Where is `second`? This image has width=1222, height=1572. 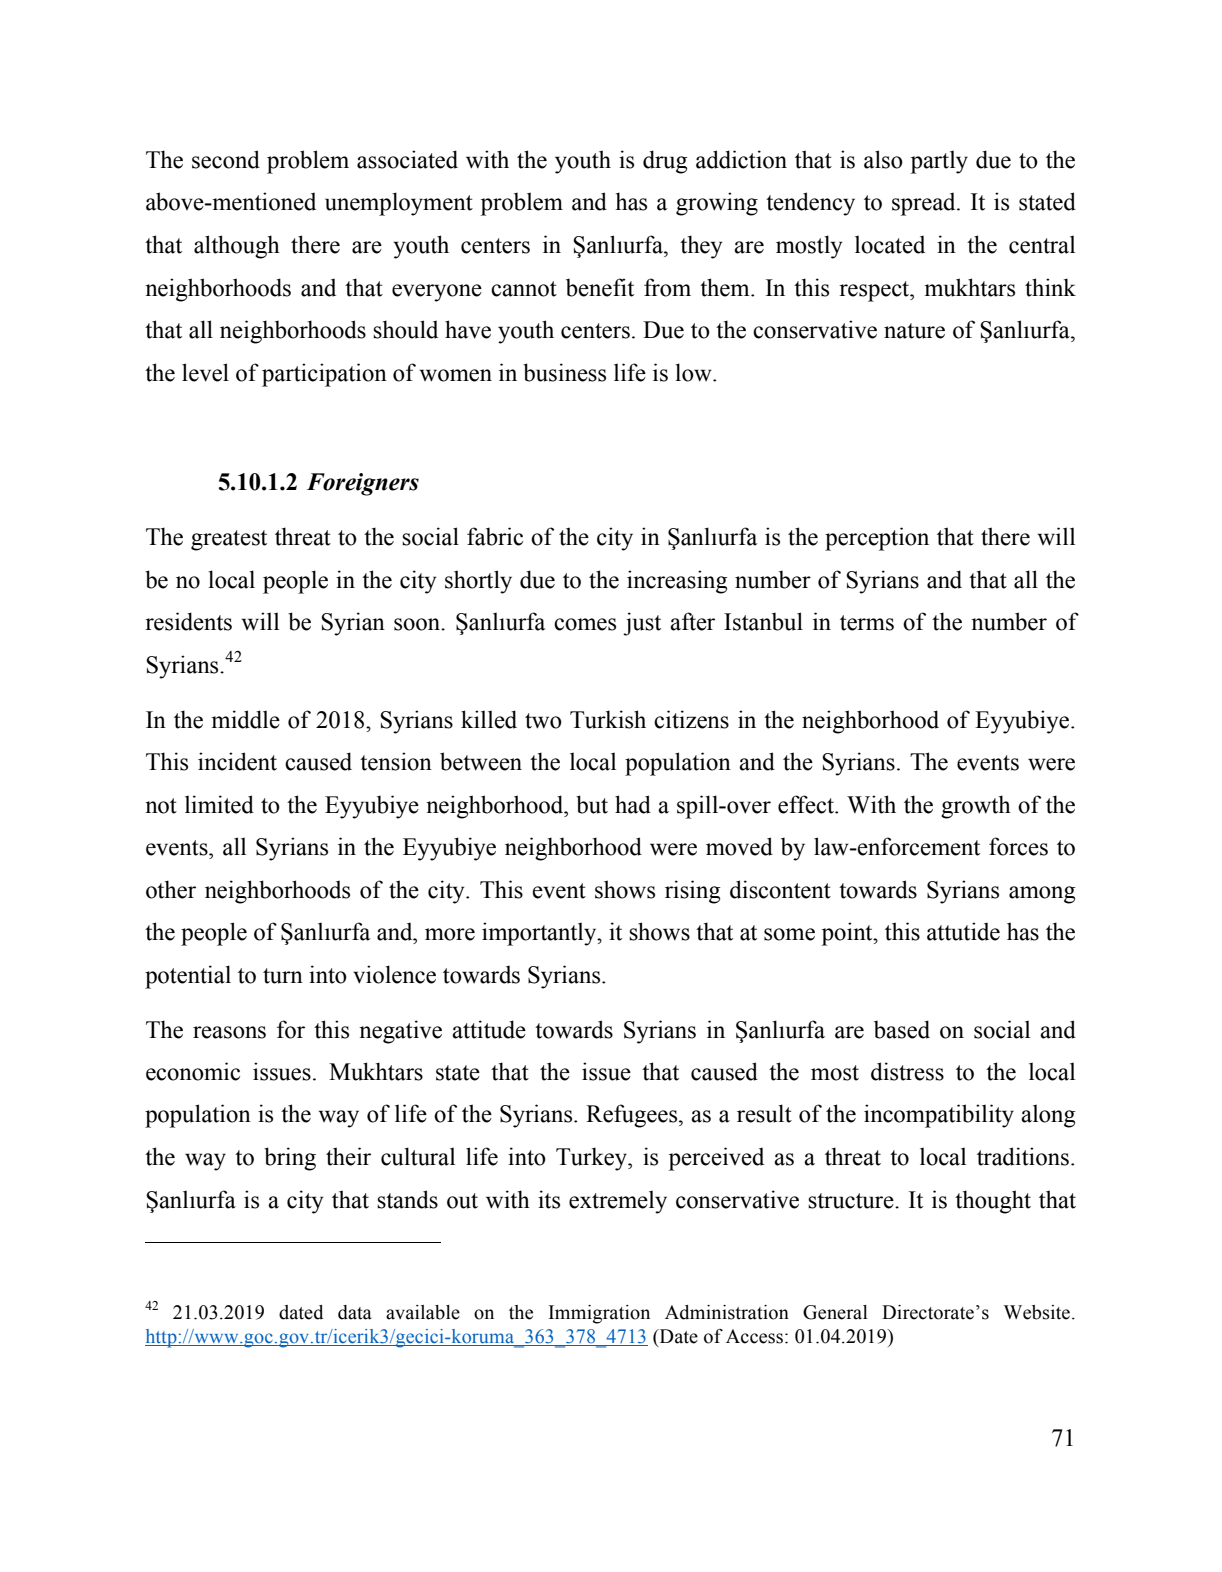 second is located at coordinates (226, 159).
